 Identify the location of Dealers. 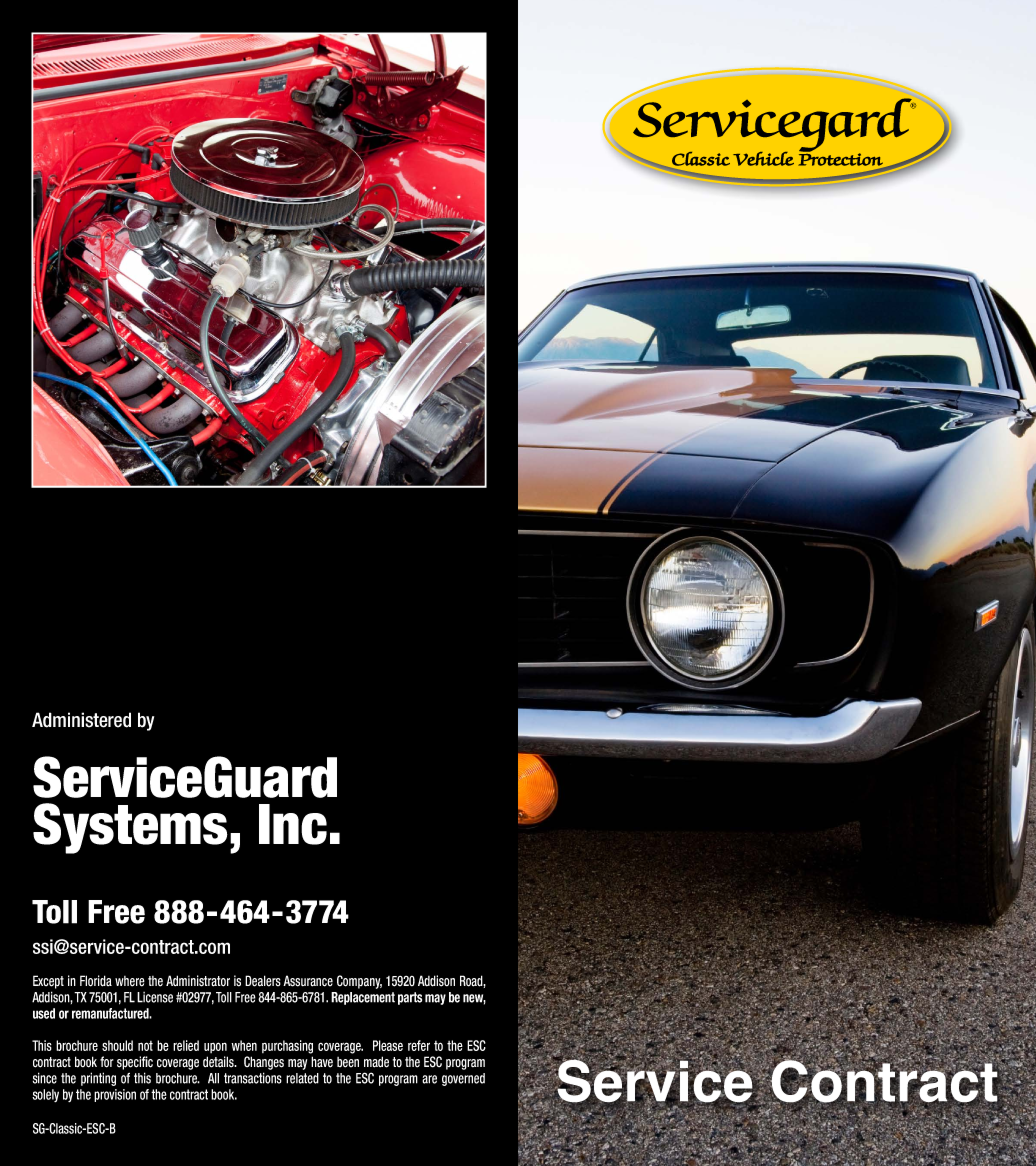
(263, 981).
